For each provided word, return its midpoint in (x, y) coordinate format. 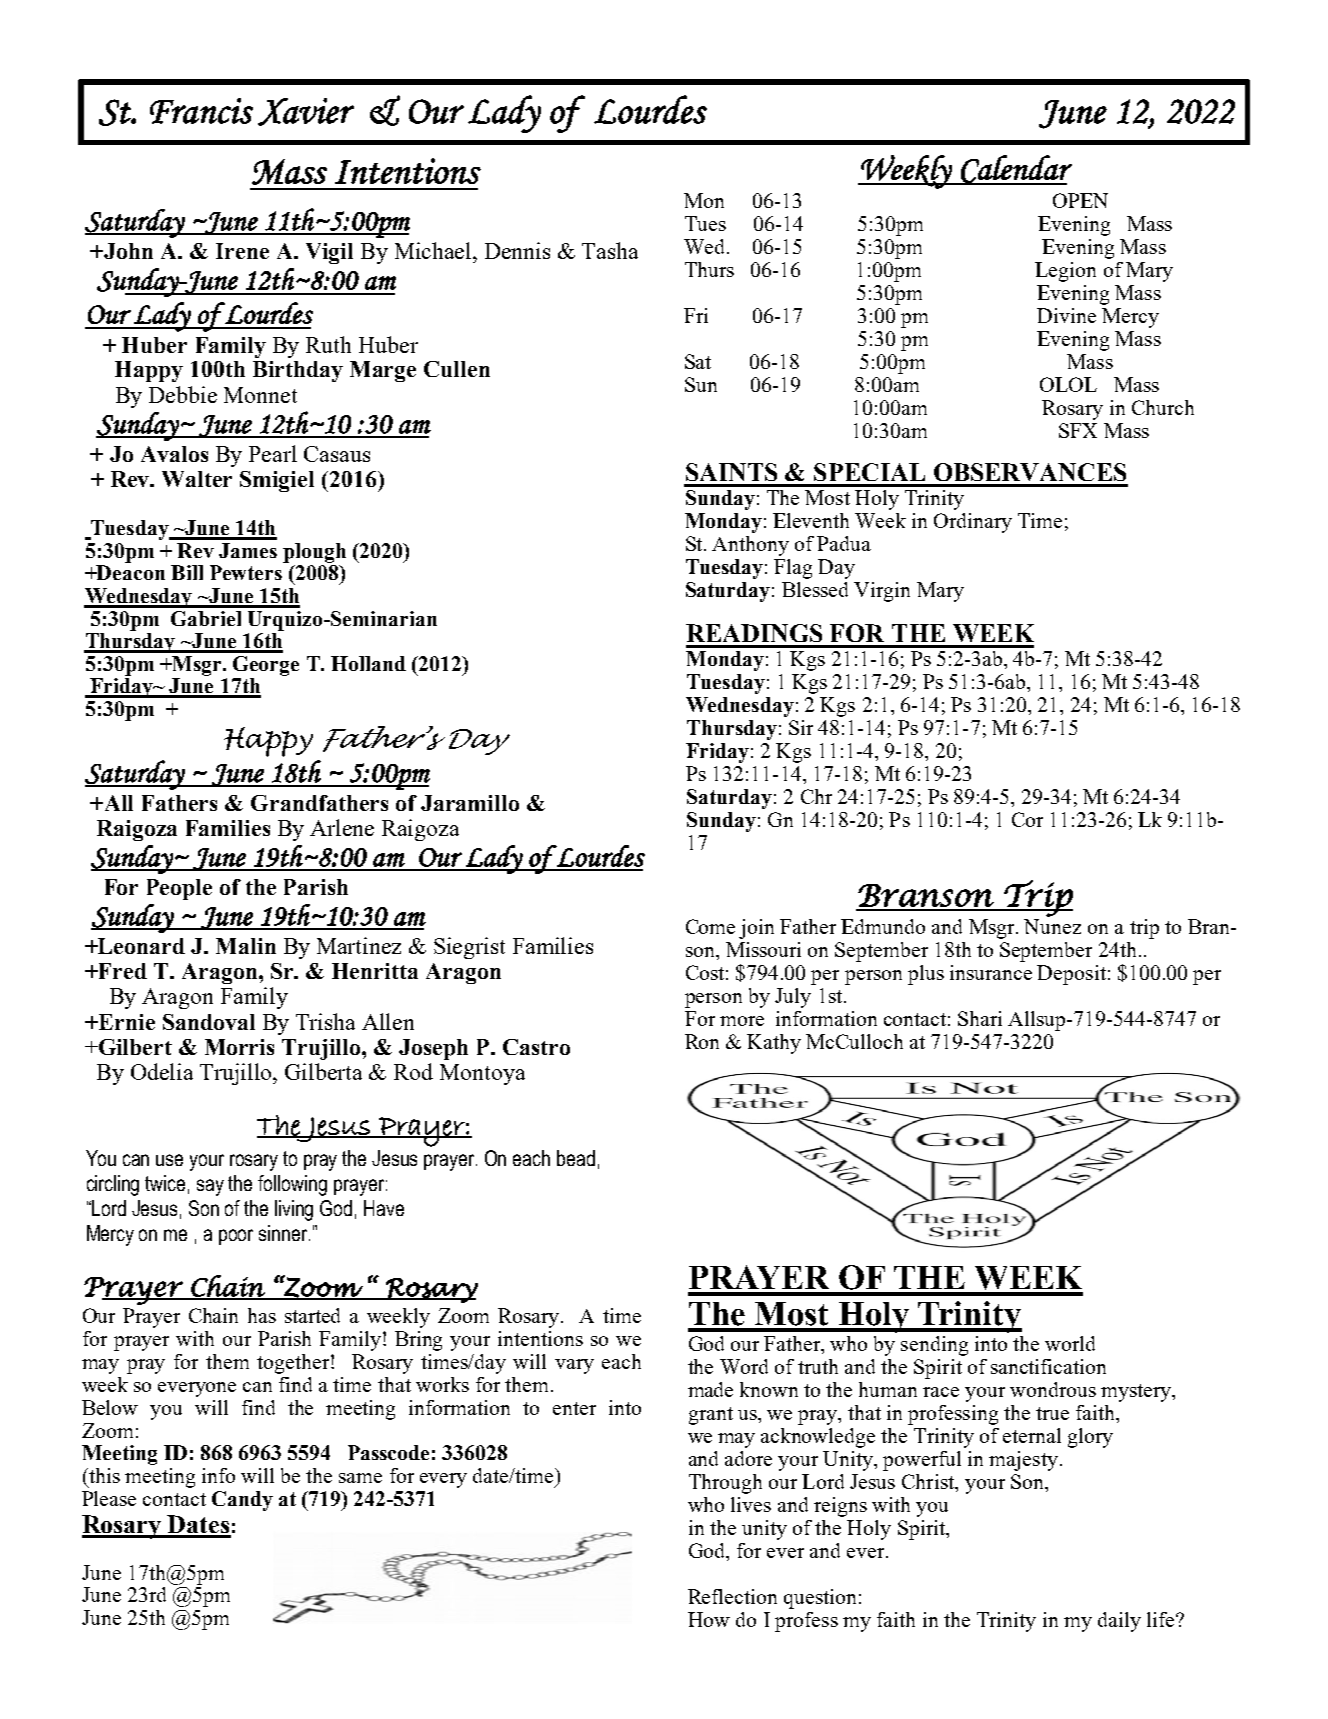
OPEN (1080, 200)
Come (710, 926)
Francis (201, 111)
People (179, 889)
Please (109, 1498)
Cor (1027, 819)
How (709, 1619)
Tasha (610, 250)
